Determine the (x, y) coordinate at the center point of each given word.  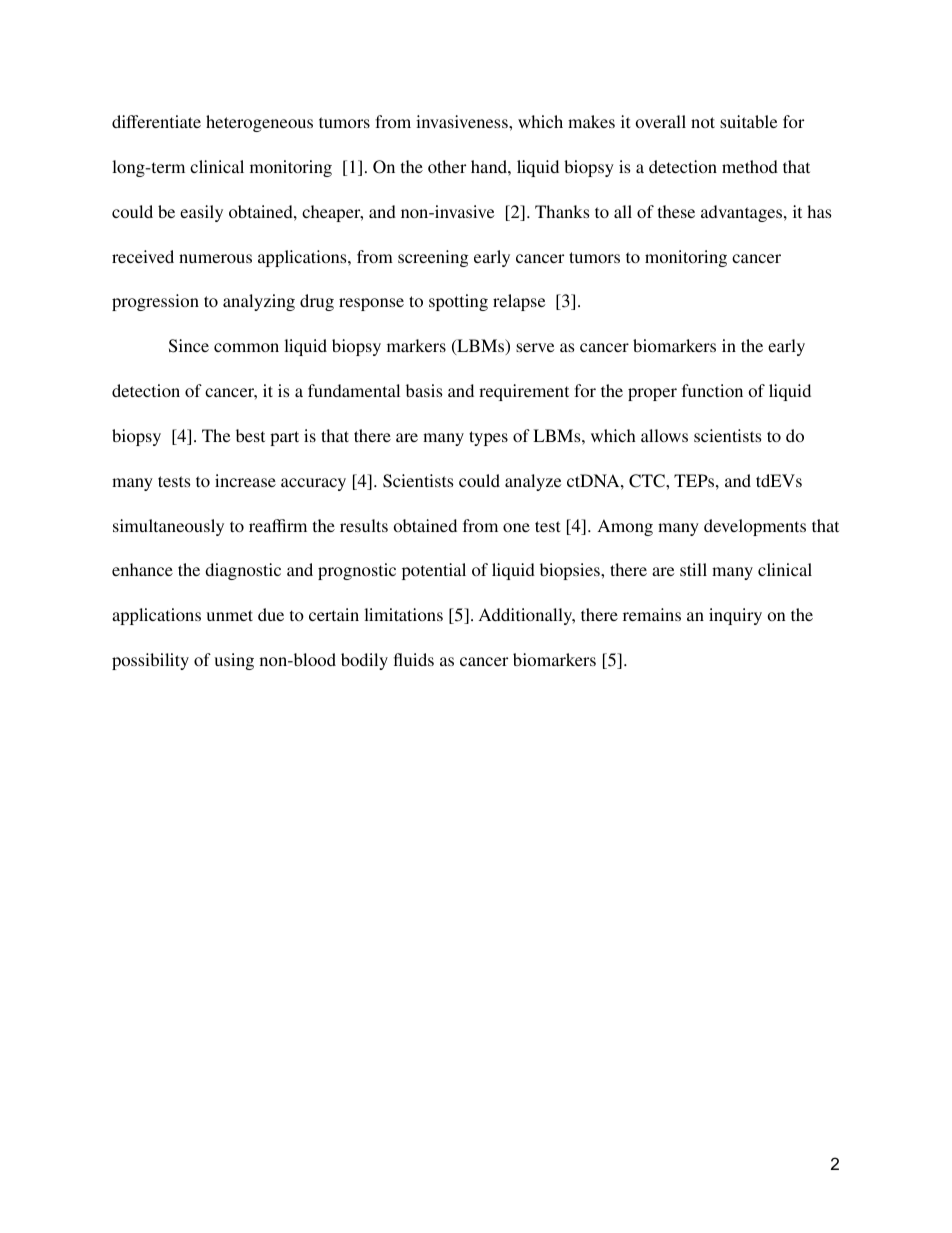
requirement (524, 392)
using (234, 661)
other (447, 166)
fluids (414, 659)
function (712, 390)
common (246, 347)
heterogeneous (259, 123)
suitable (749, 121)
